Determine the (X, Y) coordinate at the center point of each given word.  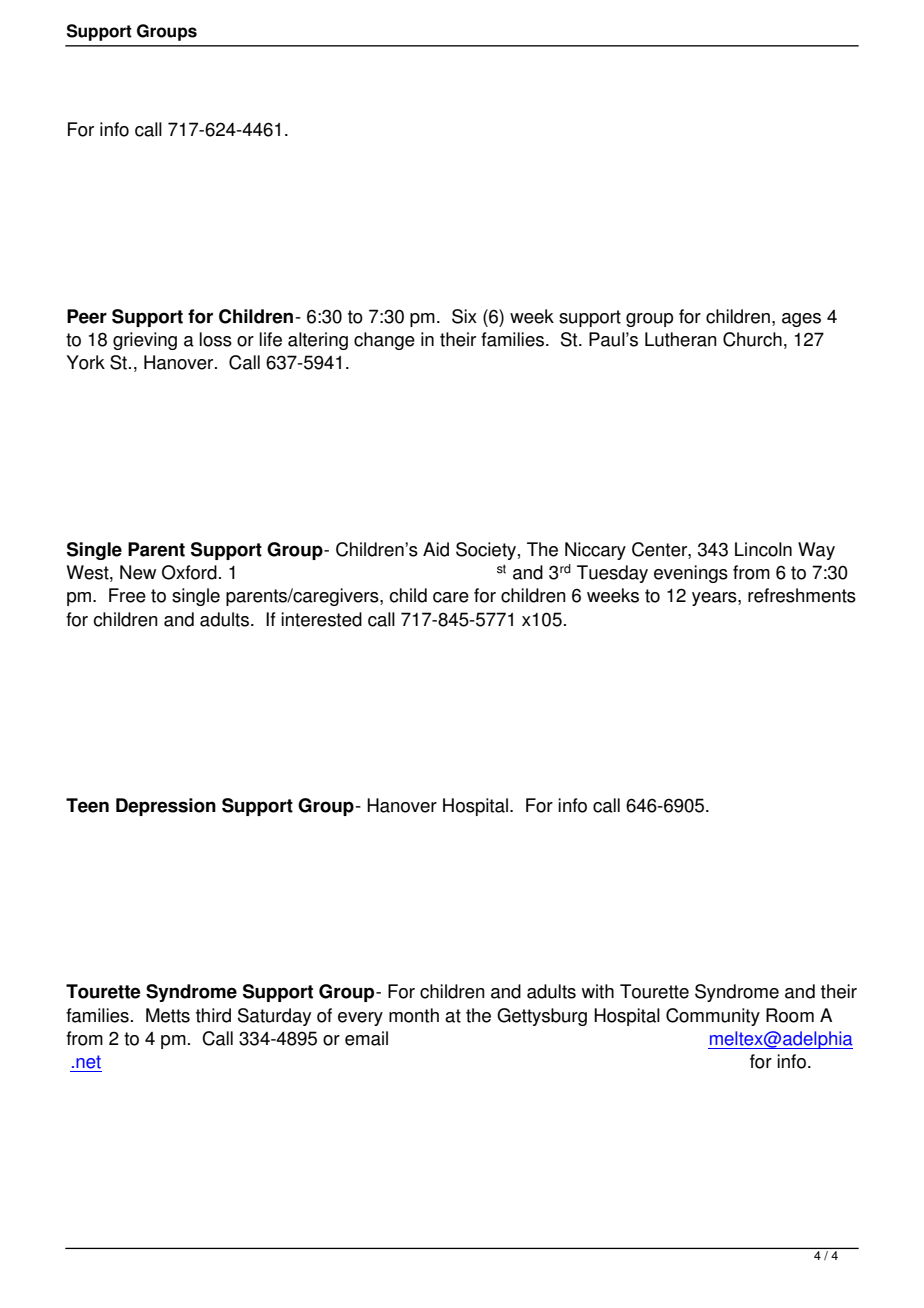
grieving (145, 341)
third (213, 1015)
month (414, 1015)
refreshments (802, 595)
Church (752, 339)
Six (464, 316)
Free (127, 595)
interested (321, 619)
